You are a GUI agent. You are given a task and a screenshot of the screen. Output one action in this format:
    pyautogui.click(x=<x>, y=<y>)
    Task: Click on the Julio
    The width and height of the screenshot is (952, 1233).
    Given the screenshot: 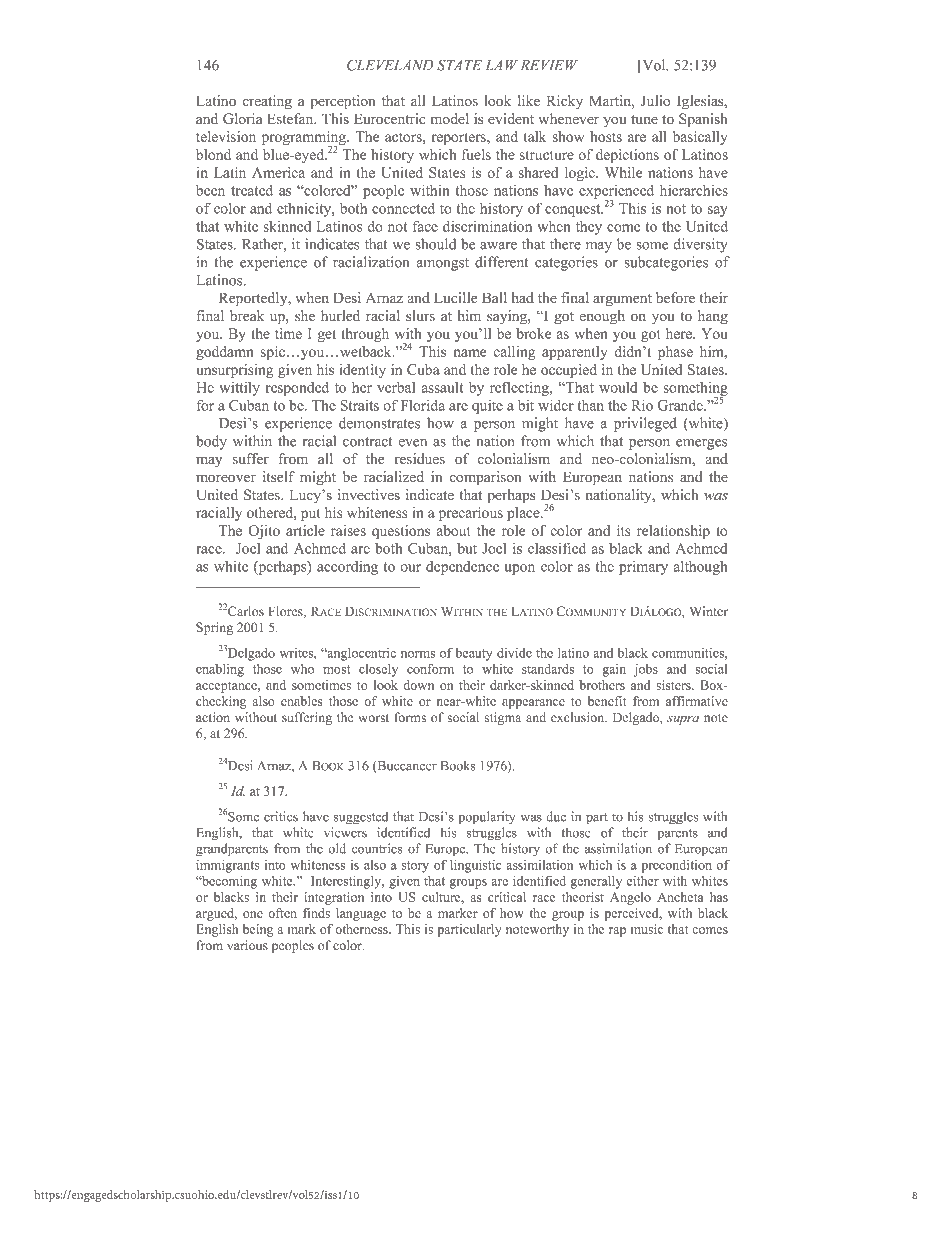 What is the action you would take?
    pyautogui.click(x=656, y=101)
